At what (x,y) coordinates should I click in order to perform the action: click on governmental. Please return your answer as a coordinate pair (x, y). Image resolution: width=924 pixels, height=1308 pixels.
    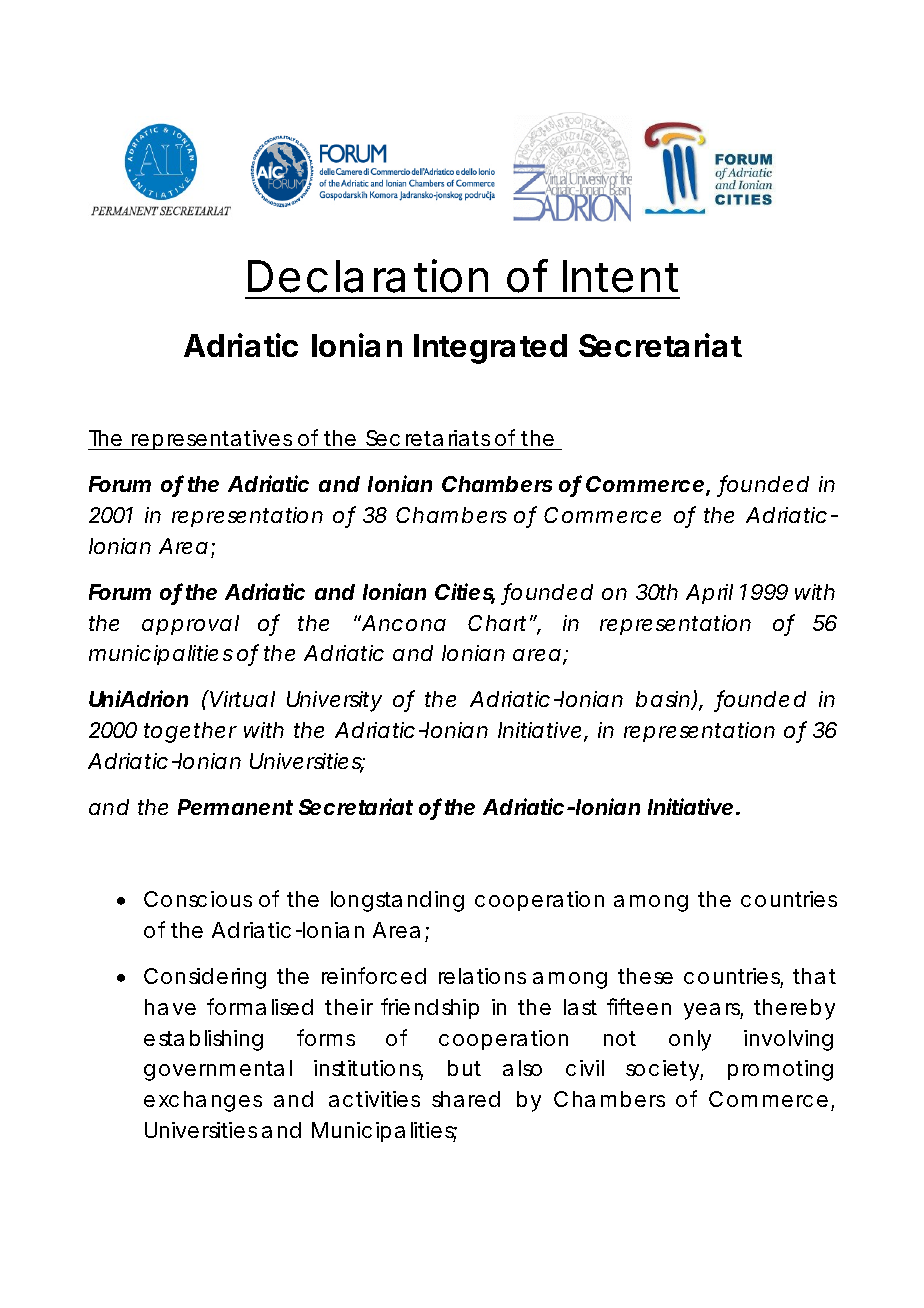
    Looking at the image, I should click on (218, 1070).
